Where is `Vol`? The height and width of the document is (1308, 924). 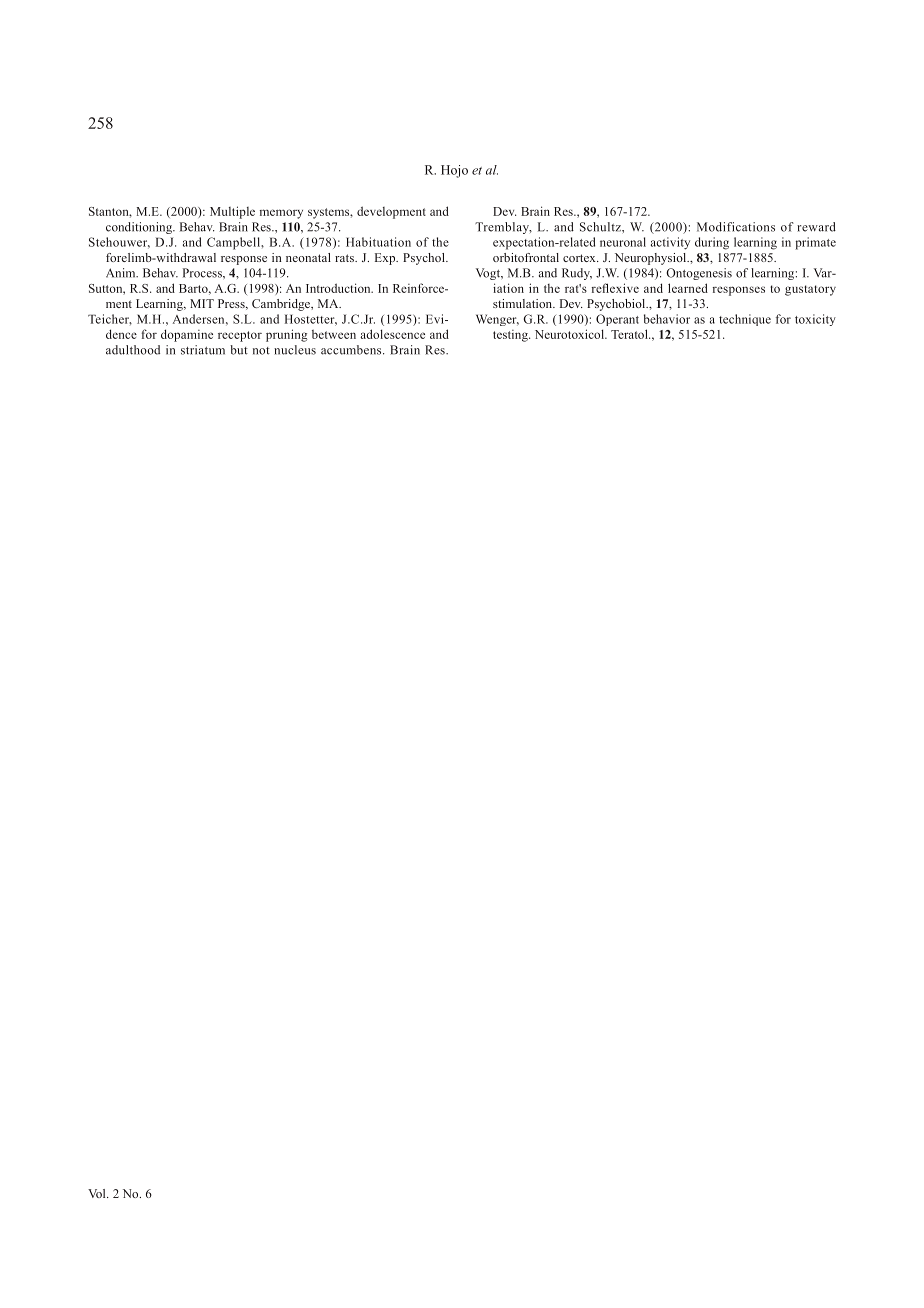 Vol is located at coordinates (98, 1193).
